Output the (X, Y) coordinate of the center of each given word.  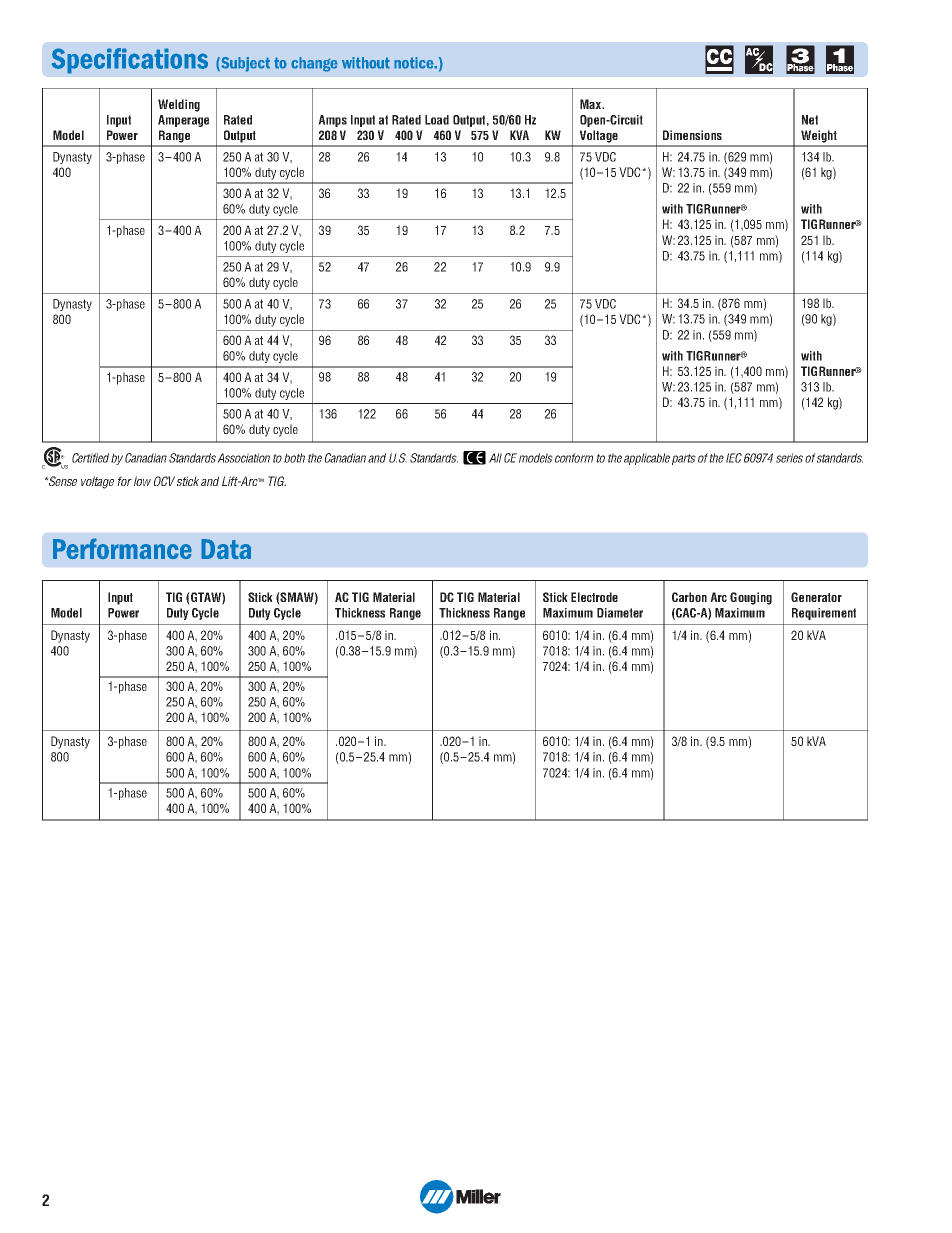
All (495, 458)
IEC (734, 458)
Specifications (130, 61)
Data (226, 549)
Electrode (594, 597)
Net (810, 120)
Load (437, 120)
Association (244, 458)
